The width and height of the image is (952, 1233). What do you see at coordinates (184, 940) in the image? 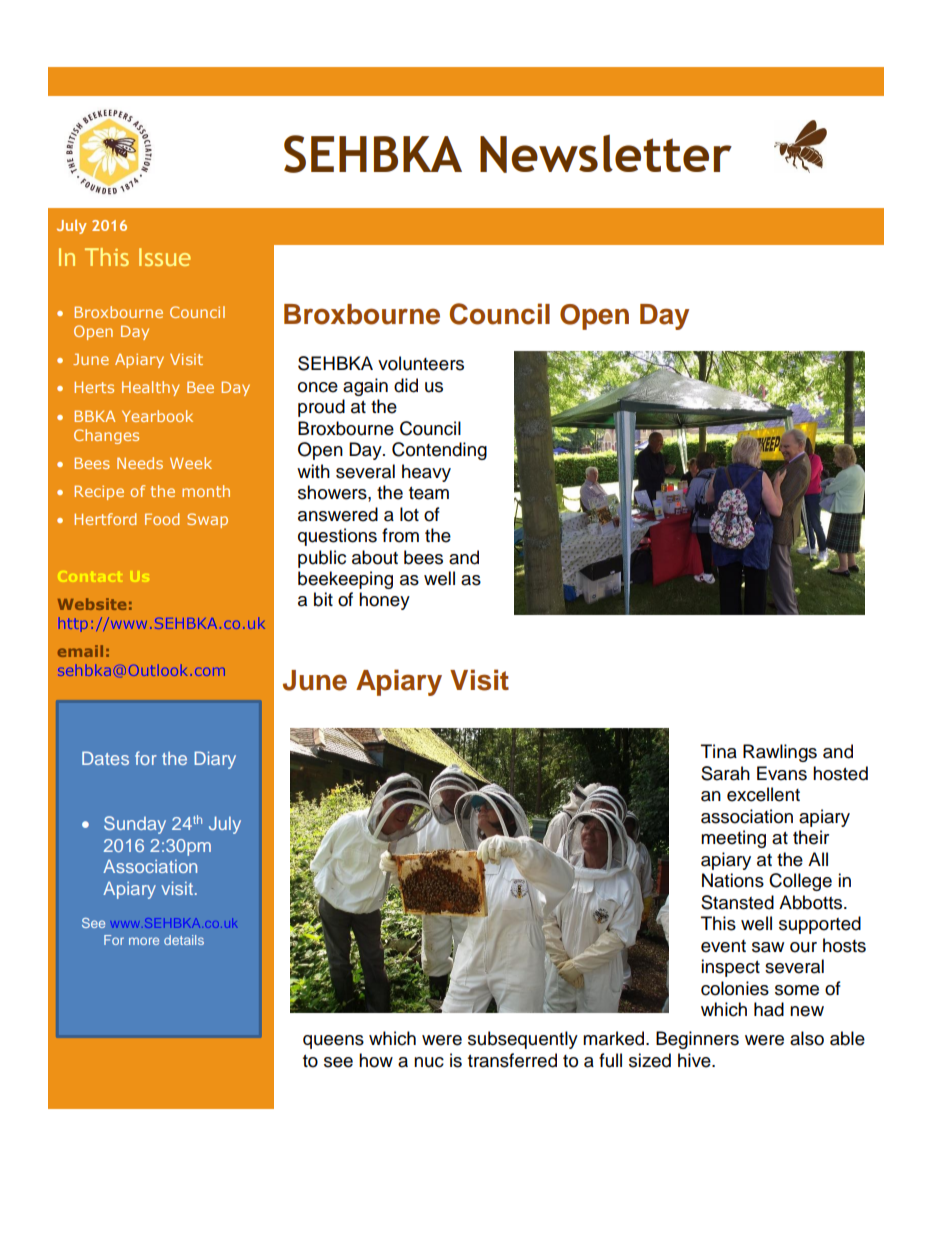
I see `details` at bounding box center [184, 940].
